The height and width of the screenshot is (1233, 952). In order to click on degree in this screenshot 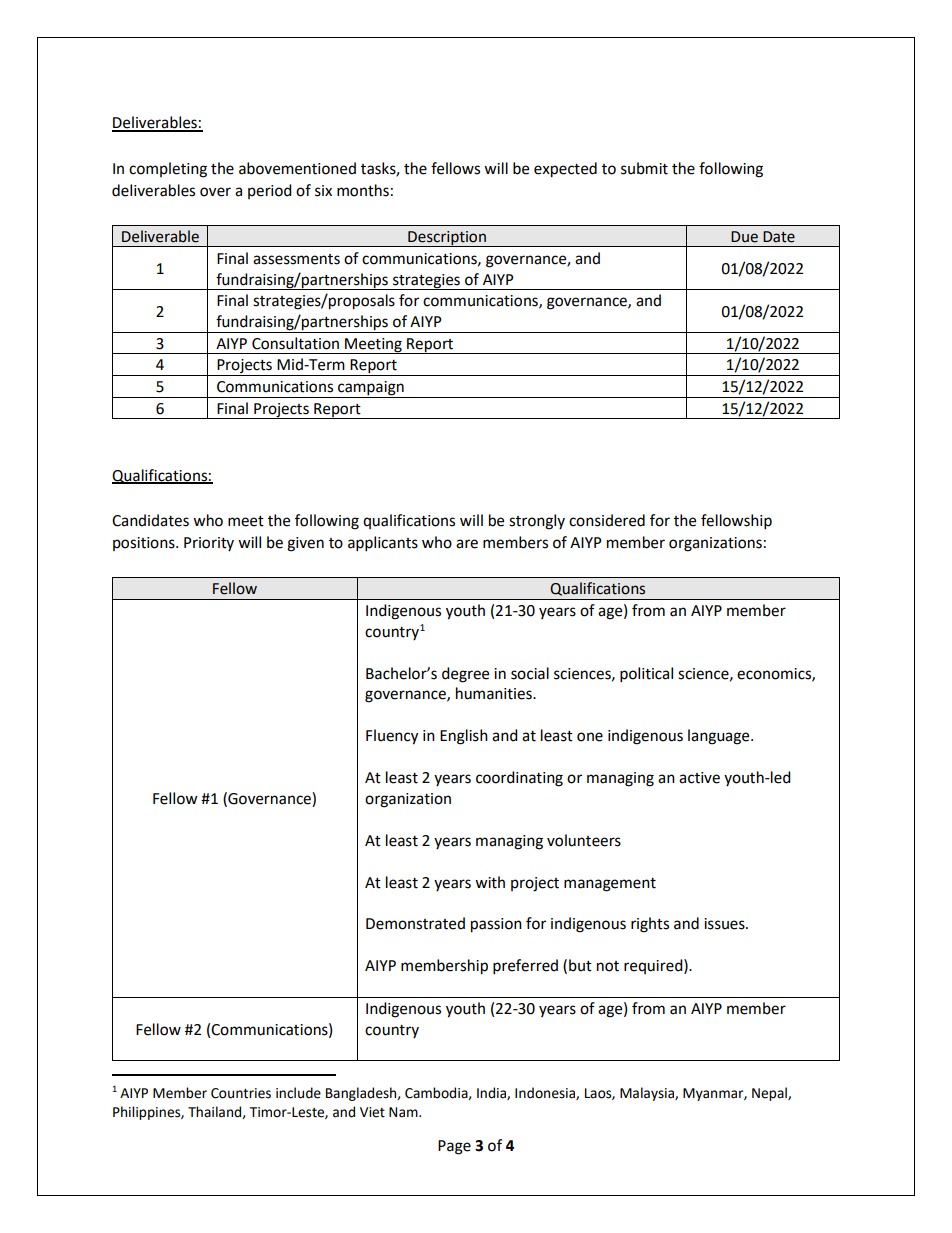, I will do `click(465, 675)`.
